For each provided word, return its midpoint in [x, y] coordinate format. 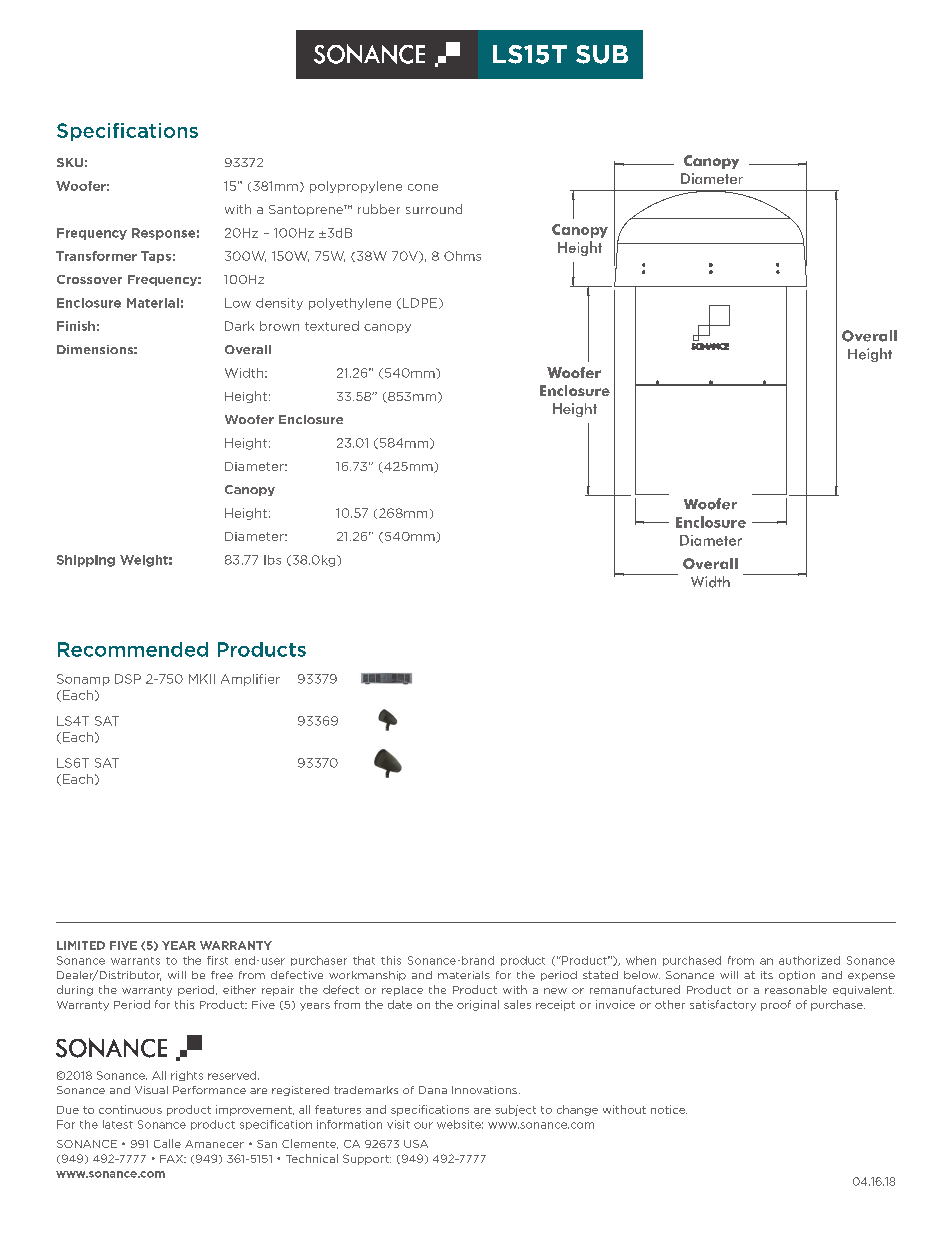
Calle [167, 1143]
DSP [128, 679]
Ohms [462, 256]
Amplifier [250, 680]
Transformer [96, 256]
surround [434, 209]
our [423, 1125]
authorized [809, 960]
